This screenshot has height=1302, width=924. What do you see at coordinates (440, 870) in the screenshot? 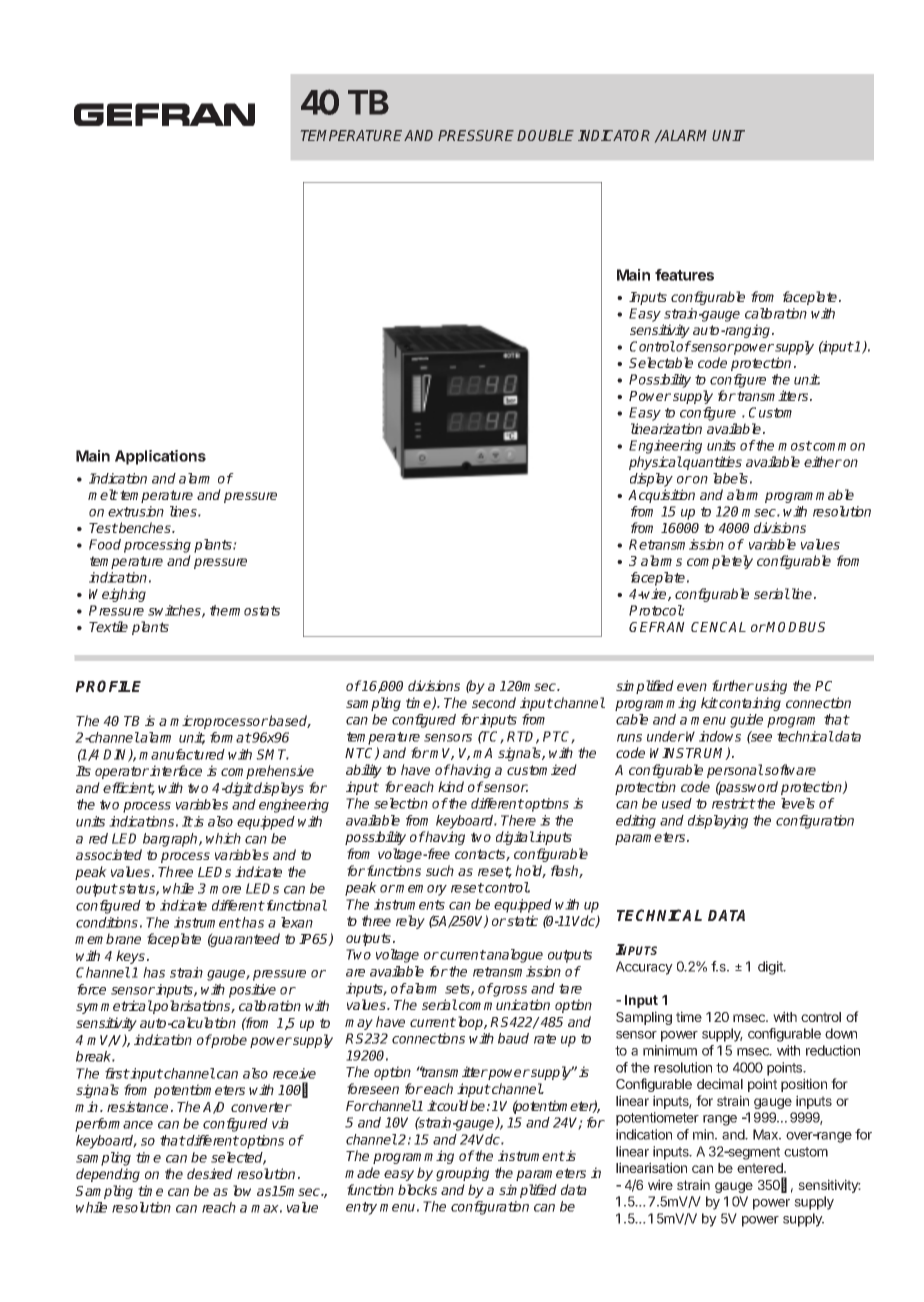
I see `such` at bounding box center [440, 870].
